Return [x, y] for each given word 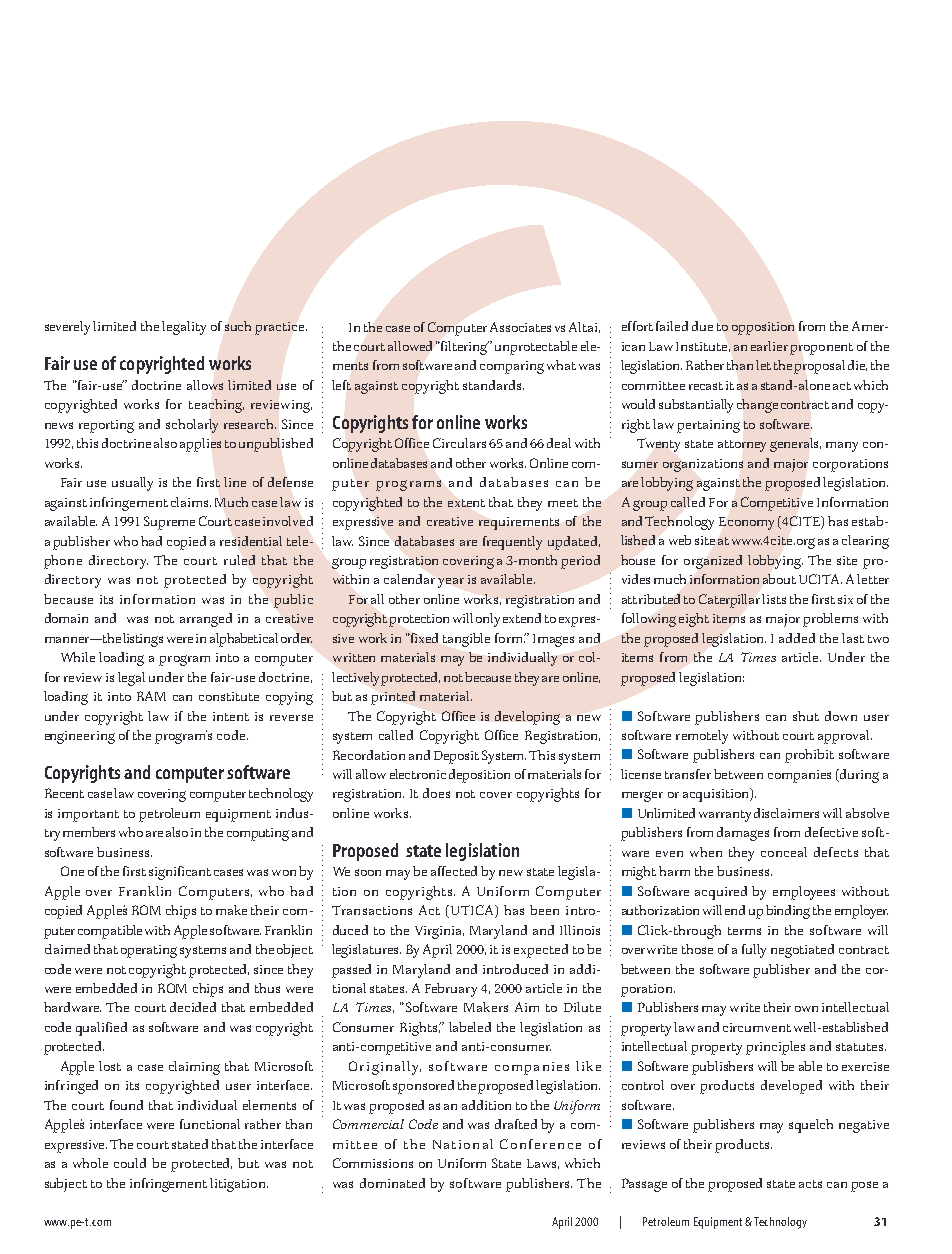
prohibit [809, 756]
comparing [512, 367]
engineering [80, 737]
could [130, 1163]
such [238, 326]
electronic [418, 774]
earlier [769, 346]
